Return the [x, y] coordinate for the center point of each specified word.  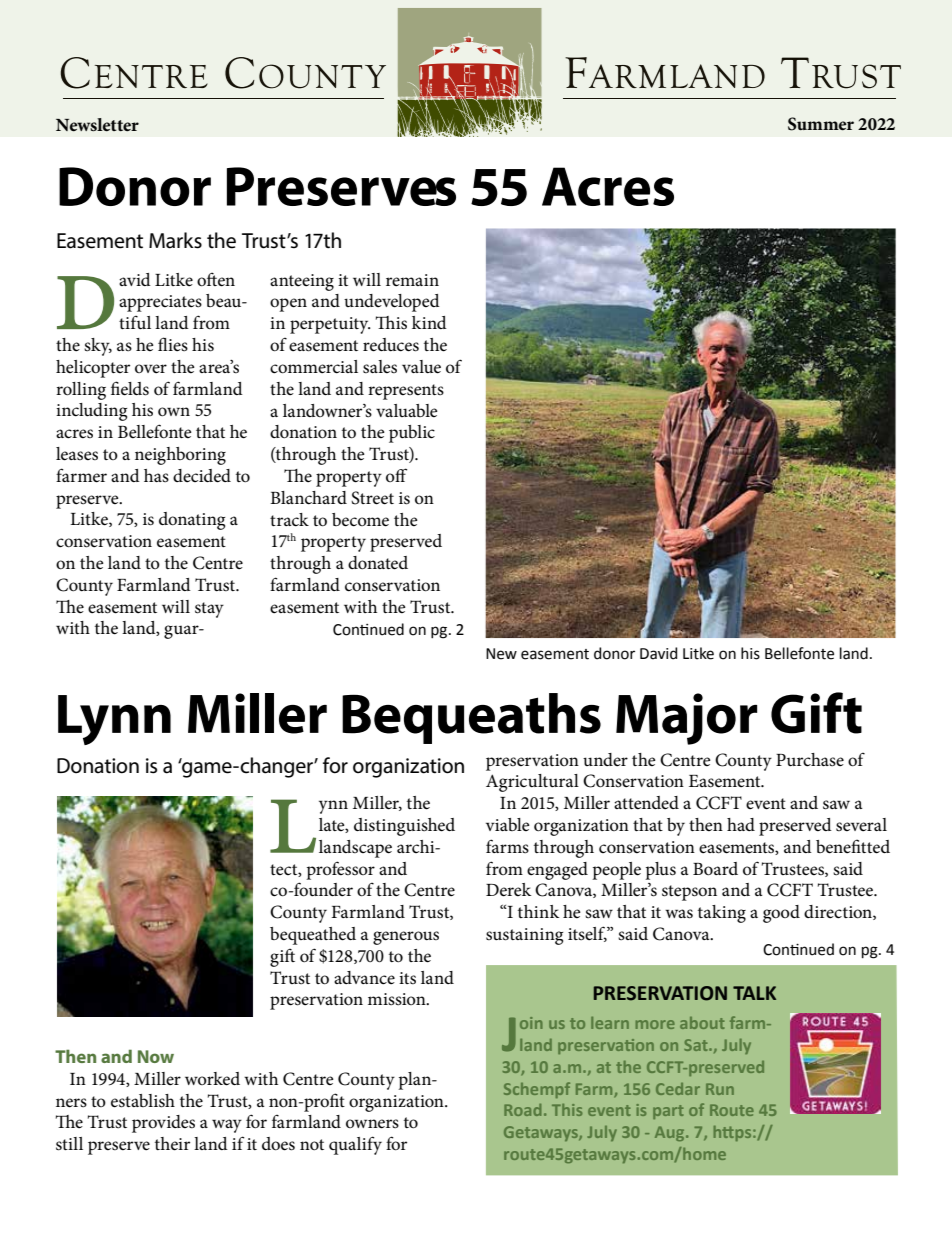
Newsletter [97, 125]
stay [209, 610]
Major [686, 719]
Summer [821, 124]
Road [522, 1110]
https [734, 1133]
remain [412, 280]
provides [163, 1124]
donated [378, 563]
